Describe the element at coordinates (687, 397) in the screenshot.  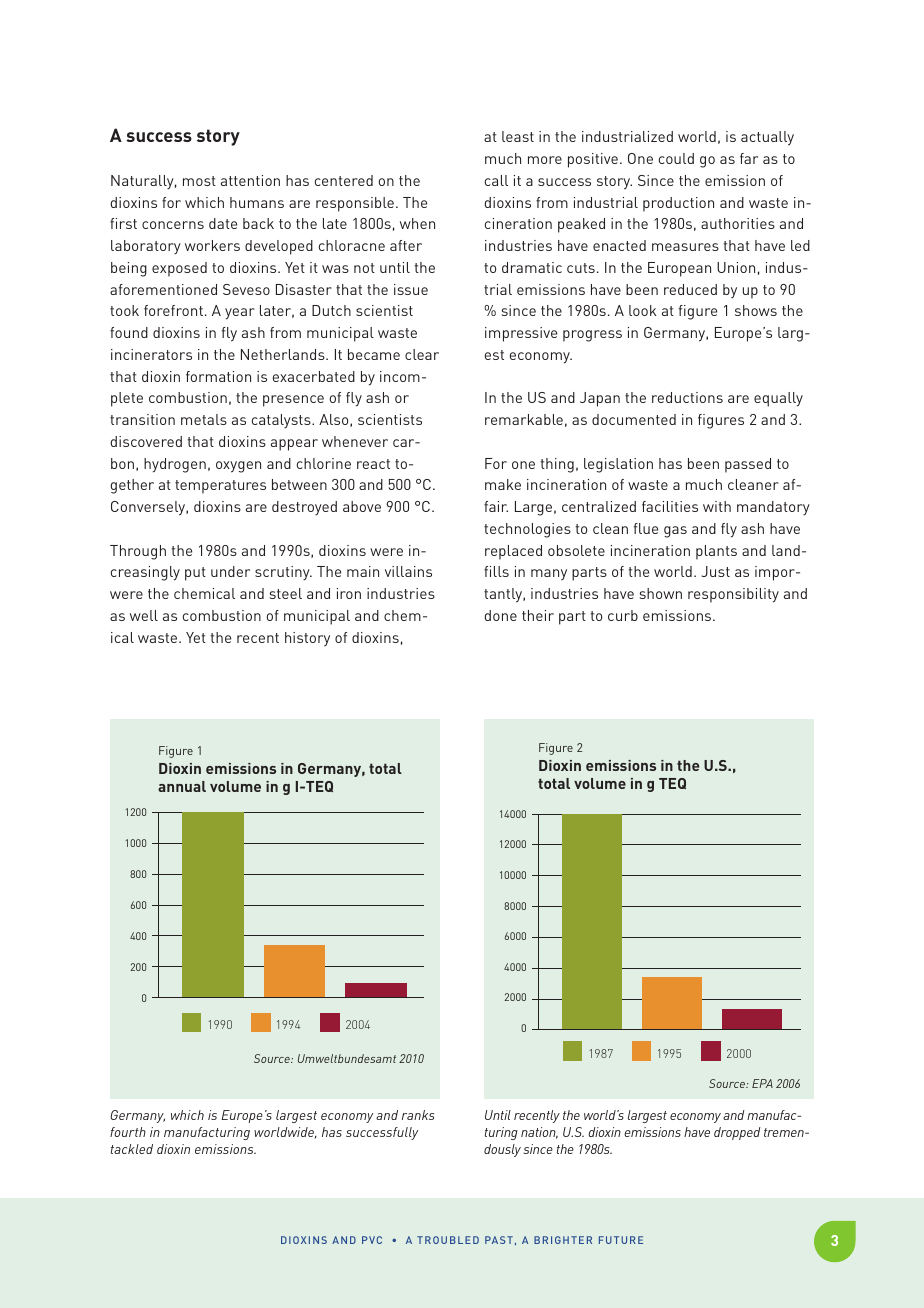
I see `reductions` at that location.
